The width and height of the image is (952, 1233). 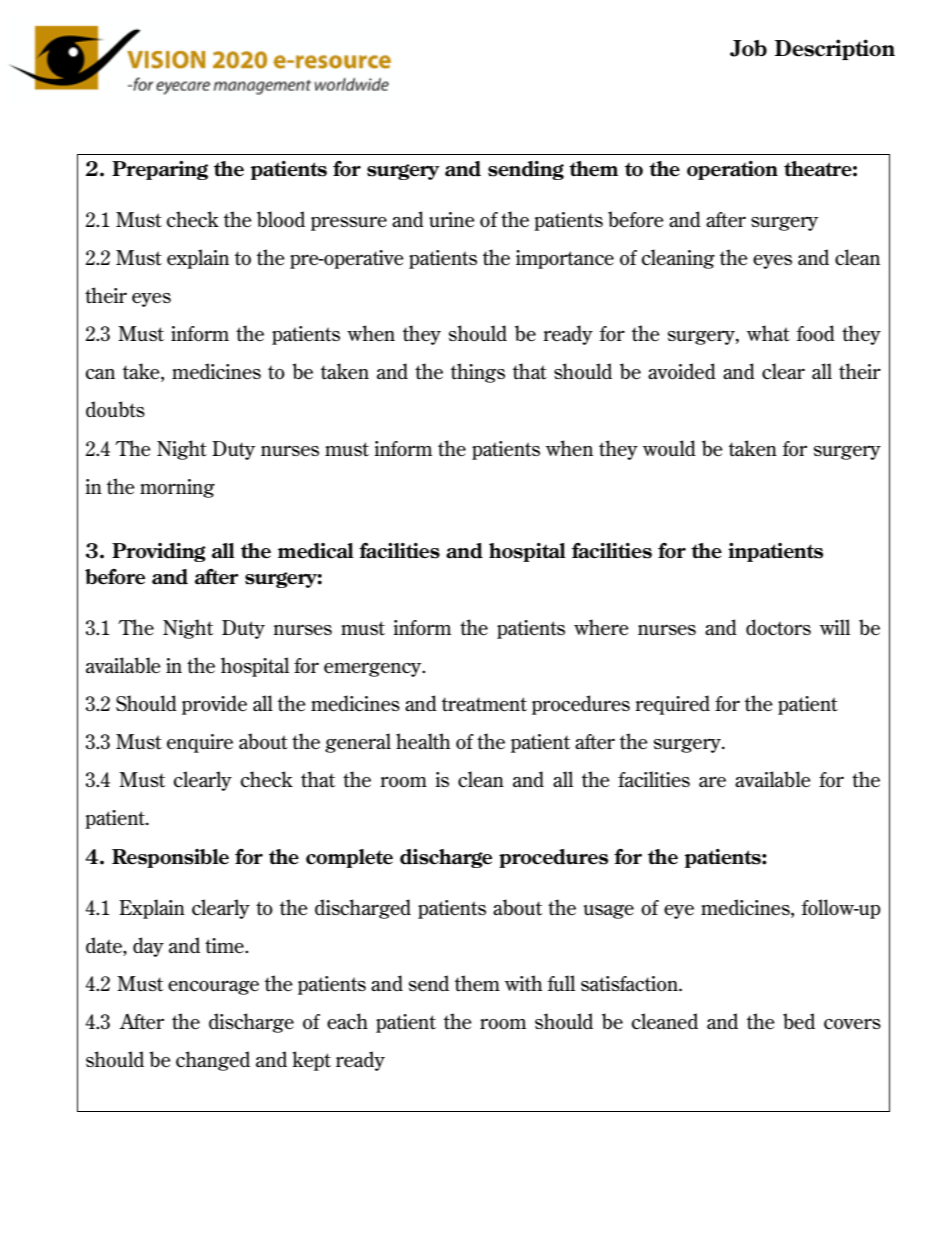 I want to click on urine, so click(x=452, y=219).
